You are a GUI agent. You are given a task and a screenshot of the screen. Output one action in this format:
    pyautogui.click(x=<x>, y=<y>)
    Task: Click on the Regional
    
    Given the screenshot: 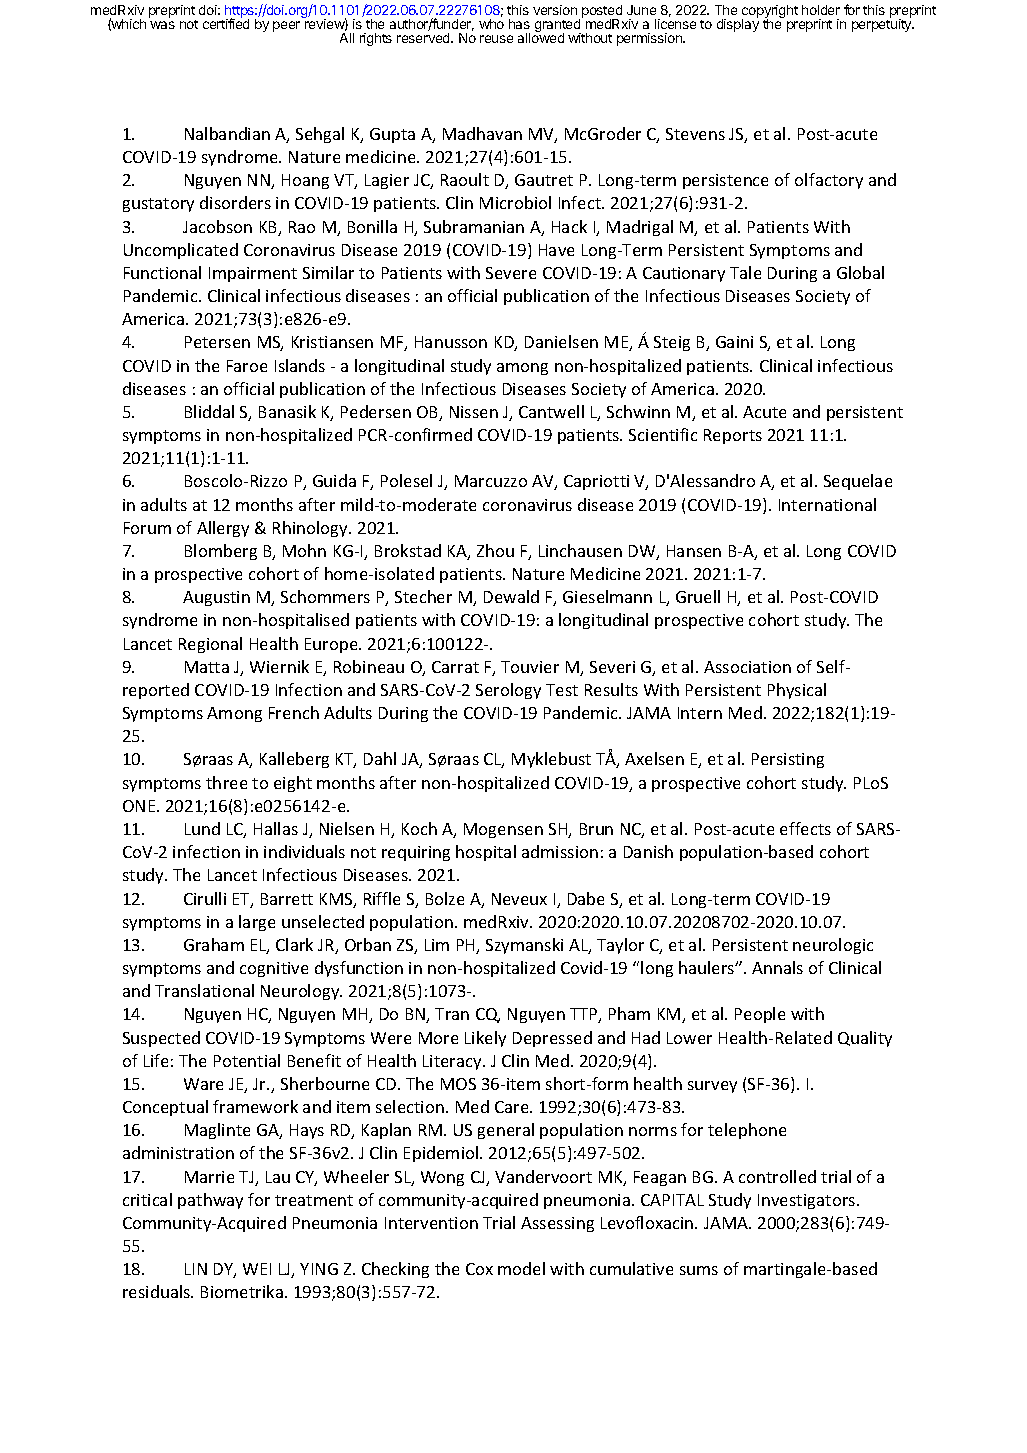 What is the action you would take?
    pyautogui.click(x=210, y=645)
